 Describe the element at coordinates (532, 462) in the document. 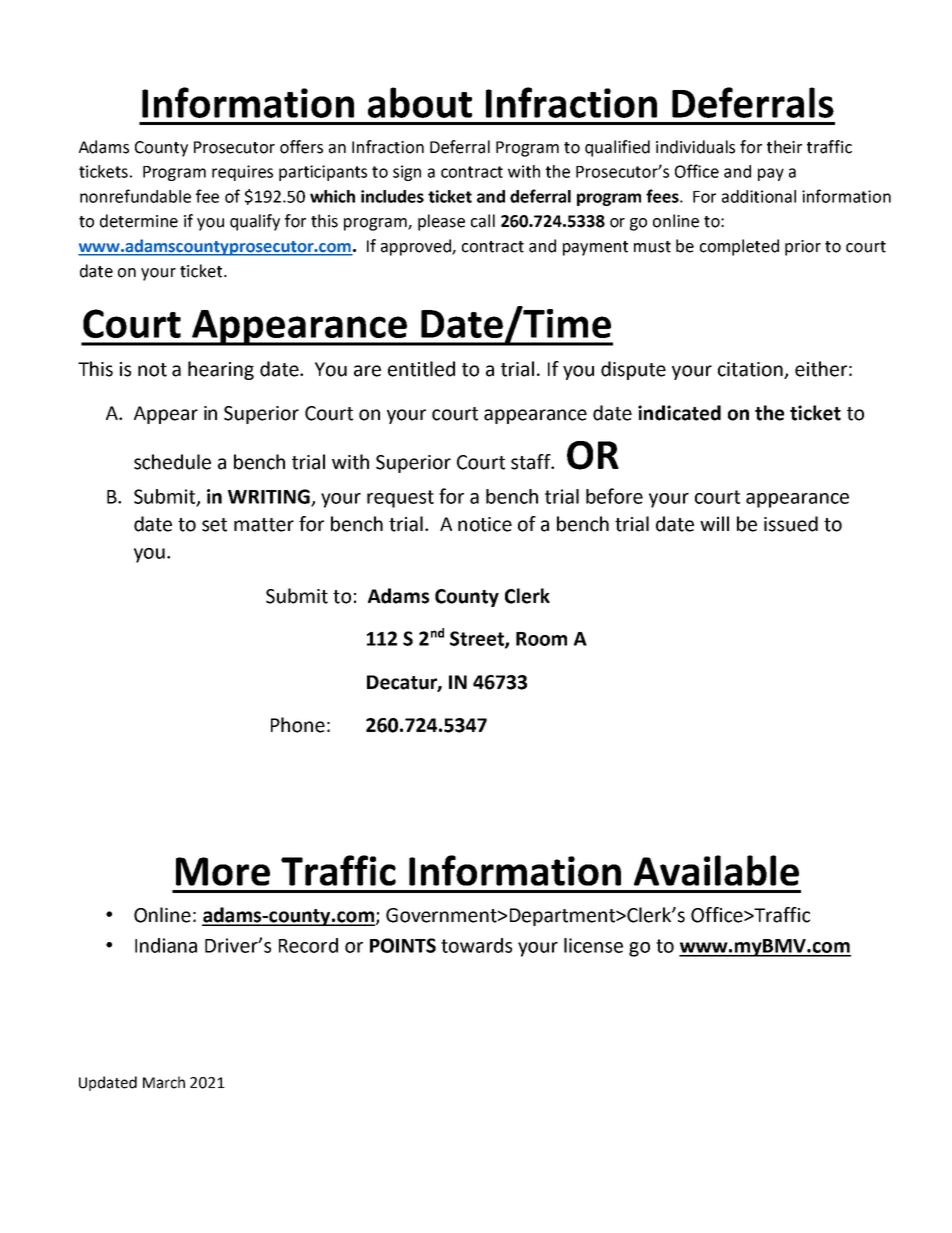

I see `staff` at that location.
